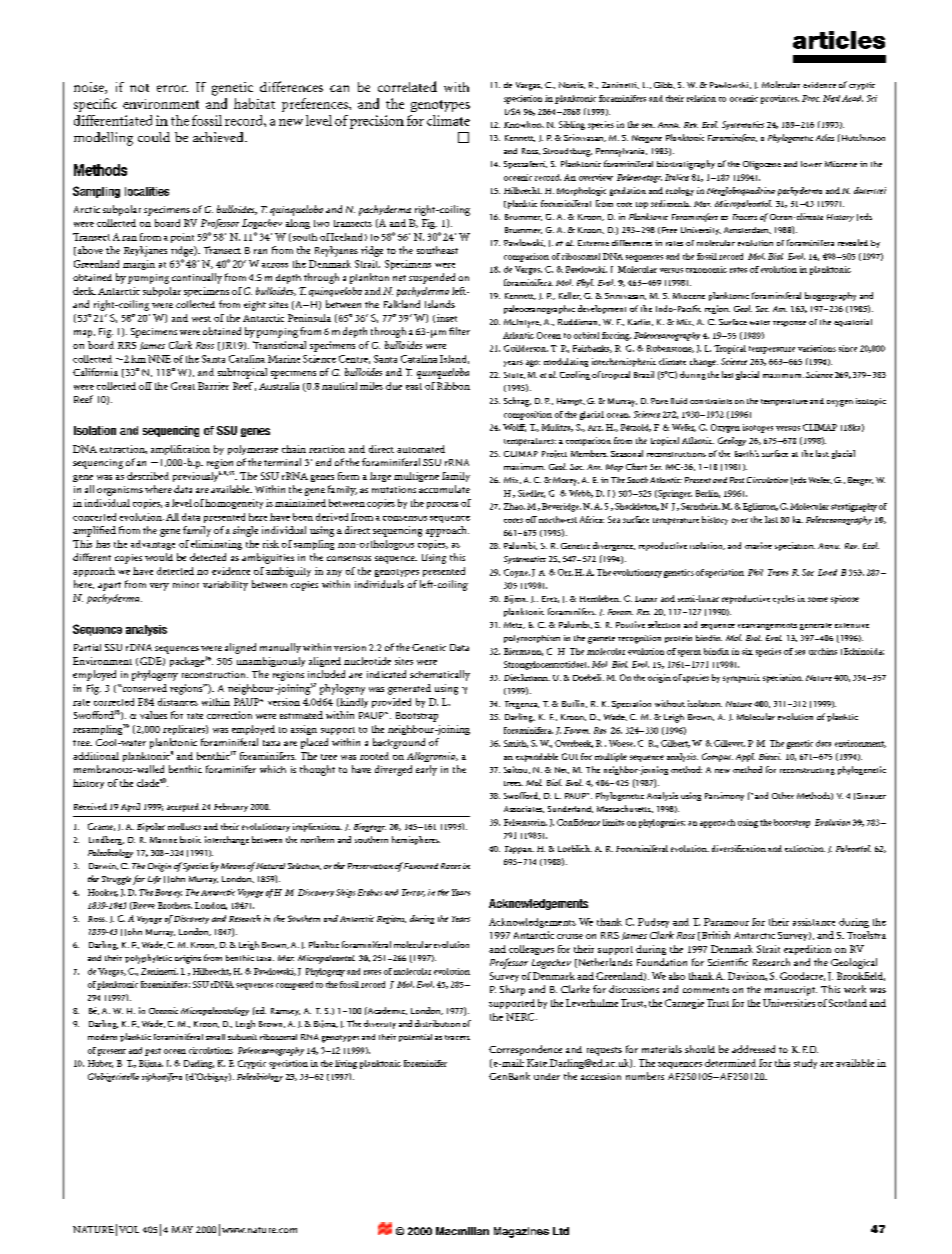 The width and height of the screenshot is (952, 1254). What do you see at coordinates (758, 428) in the screenshot?
I see `isotopes` at bounding box center [758, 428].
